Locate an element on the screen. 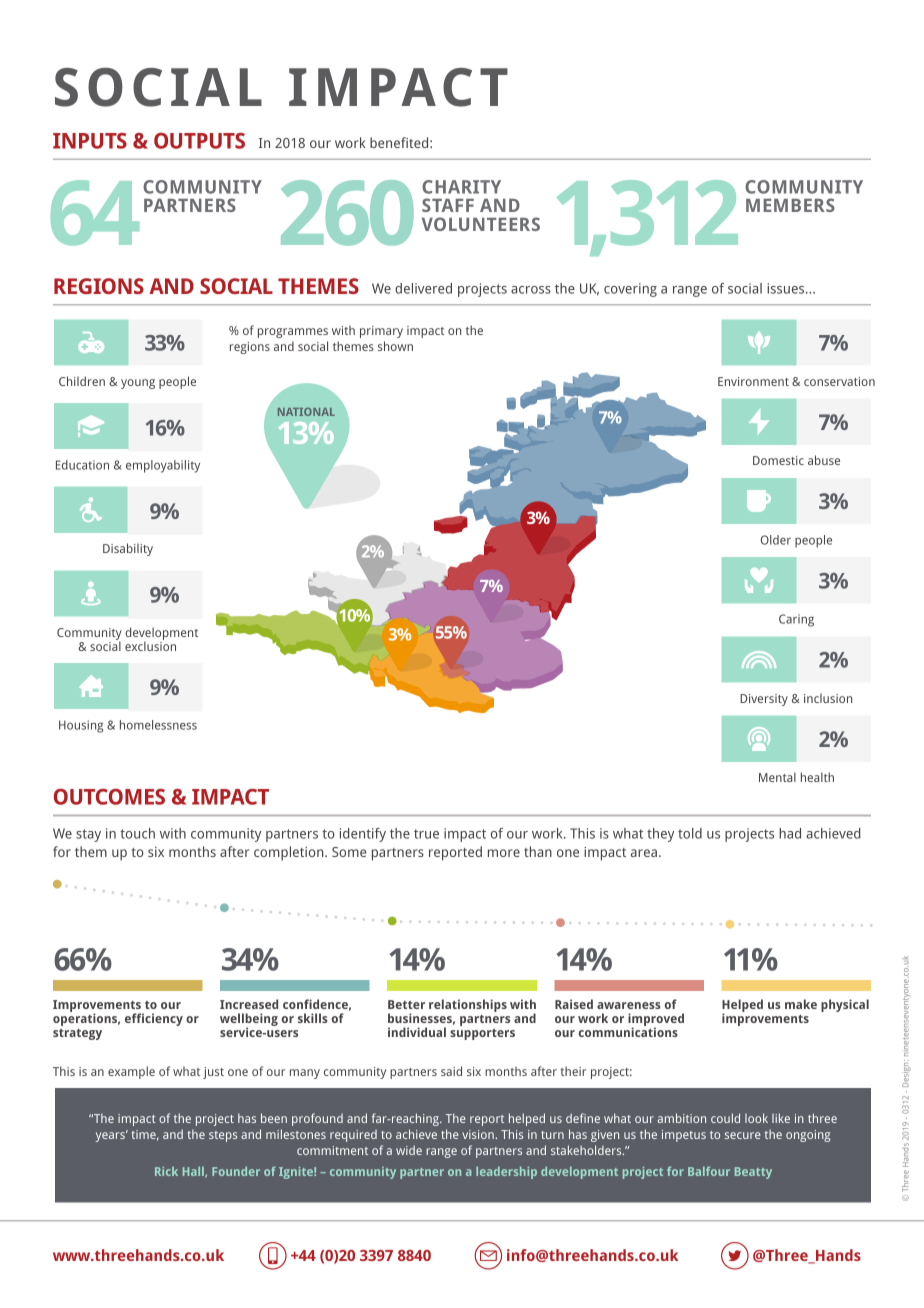  Rick is located at coordinates (166, 1171).
